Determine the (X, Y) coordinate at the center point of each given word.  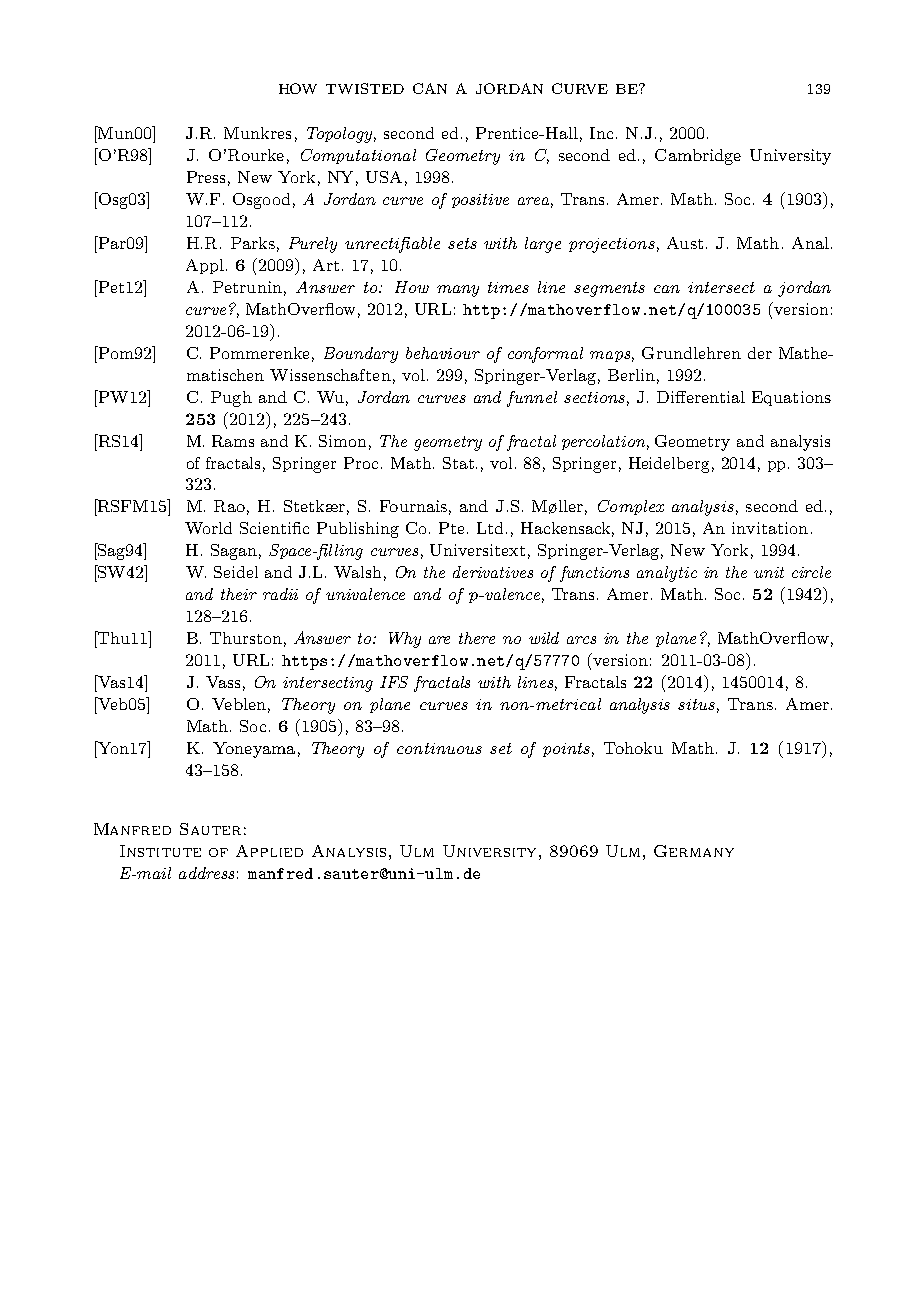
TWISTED (365, 88)
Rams (233, 441)
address (206, 873)
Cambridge (698, 157)
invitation (770, 528)
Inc (601, 133)
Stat (460, 463)
